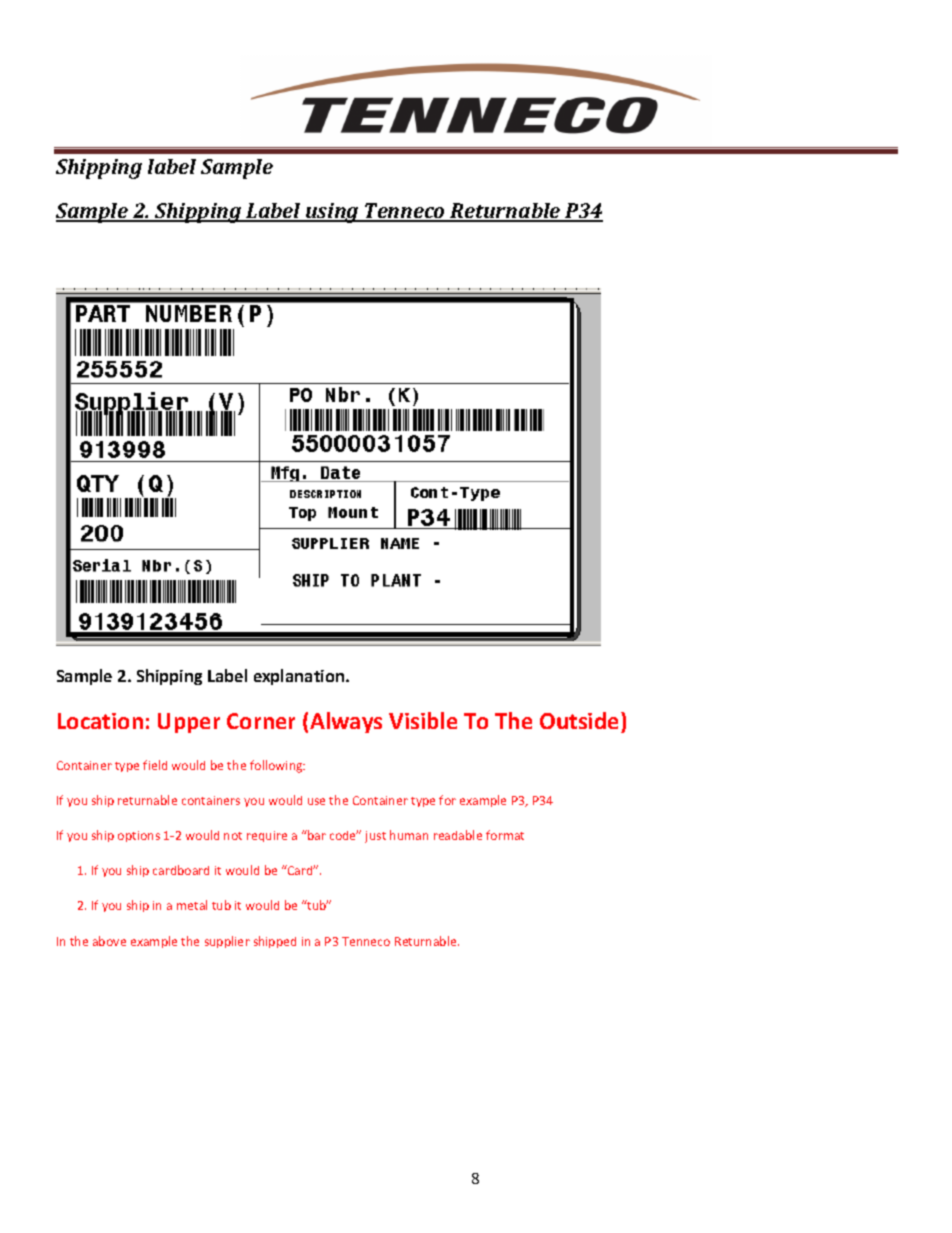  Describe the element at coordinates (300, 677) in the screenshot. I see `explanation` at that location.
